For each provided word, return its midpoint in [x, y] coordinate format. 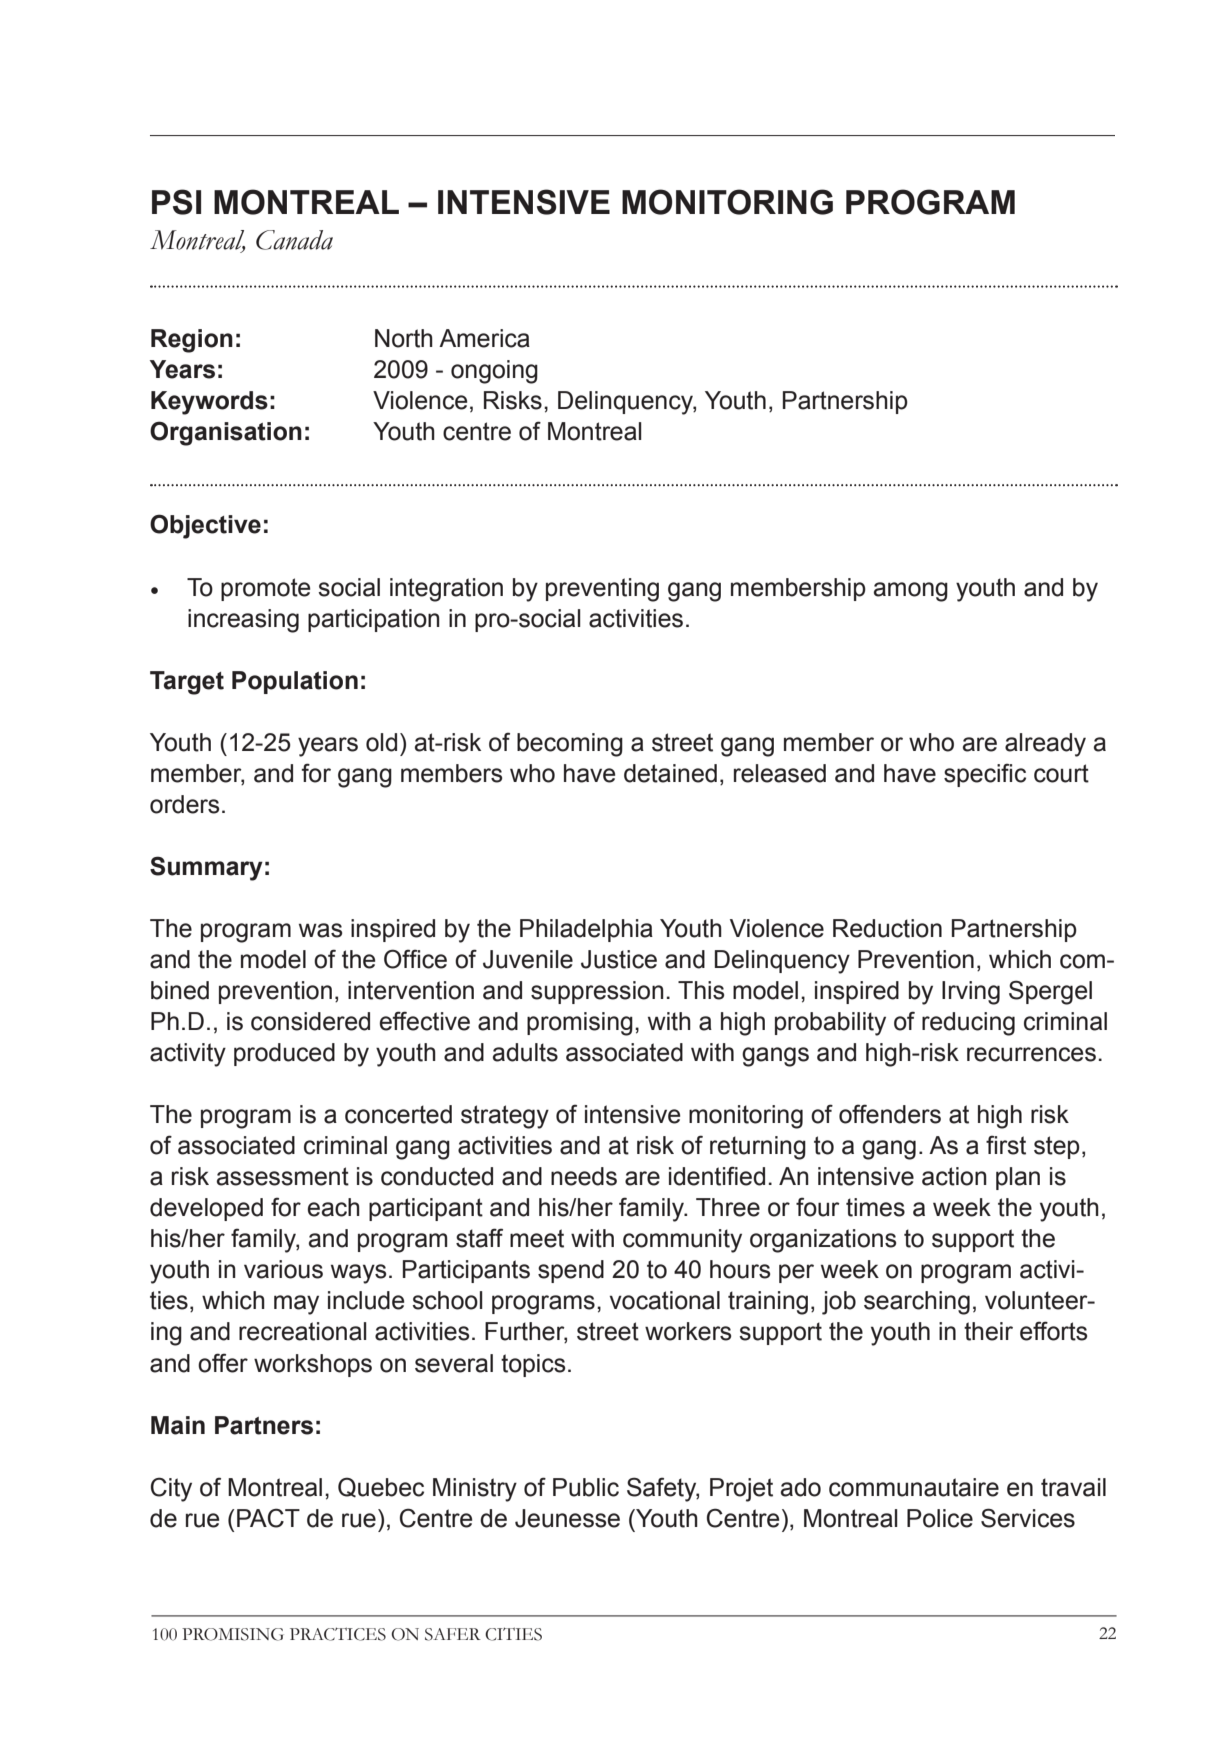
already [1045, 745]
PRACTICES [338, 1634]
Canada [294, 240]
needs [584, 1176]
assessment [283, 1176]
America [484, 338]
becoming [570, 745]
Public [586, 1487]
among [911, 592]
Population [295, 682]
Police [940, 1518]
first [1006, 1145]
